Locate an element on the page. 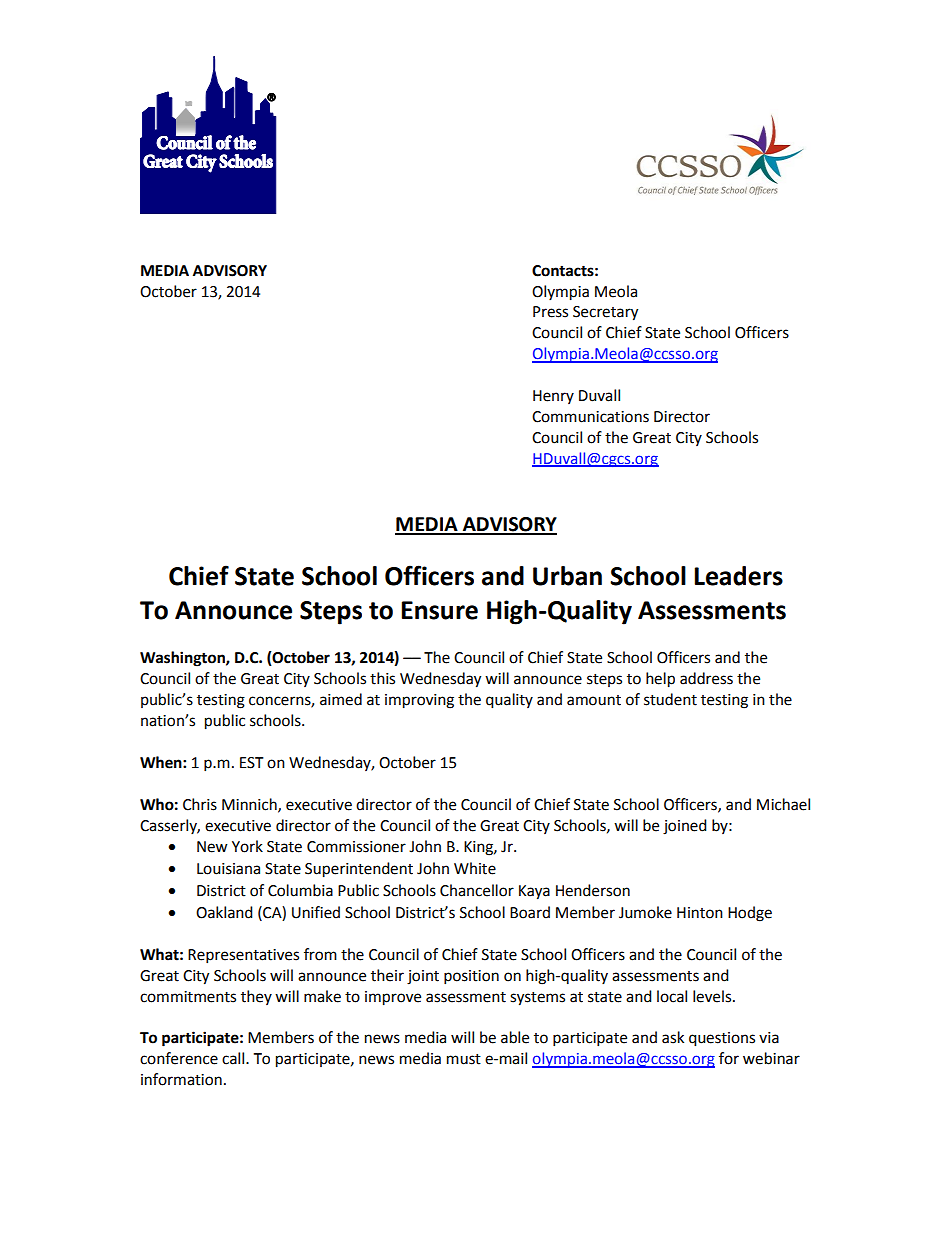  call is located at coordinates (234, 1058).
